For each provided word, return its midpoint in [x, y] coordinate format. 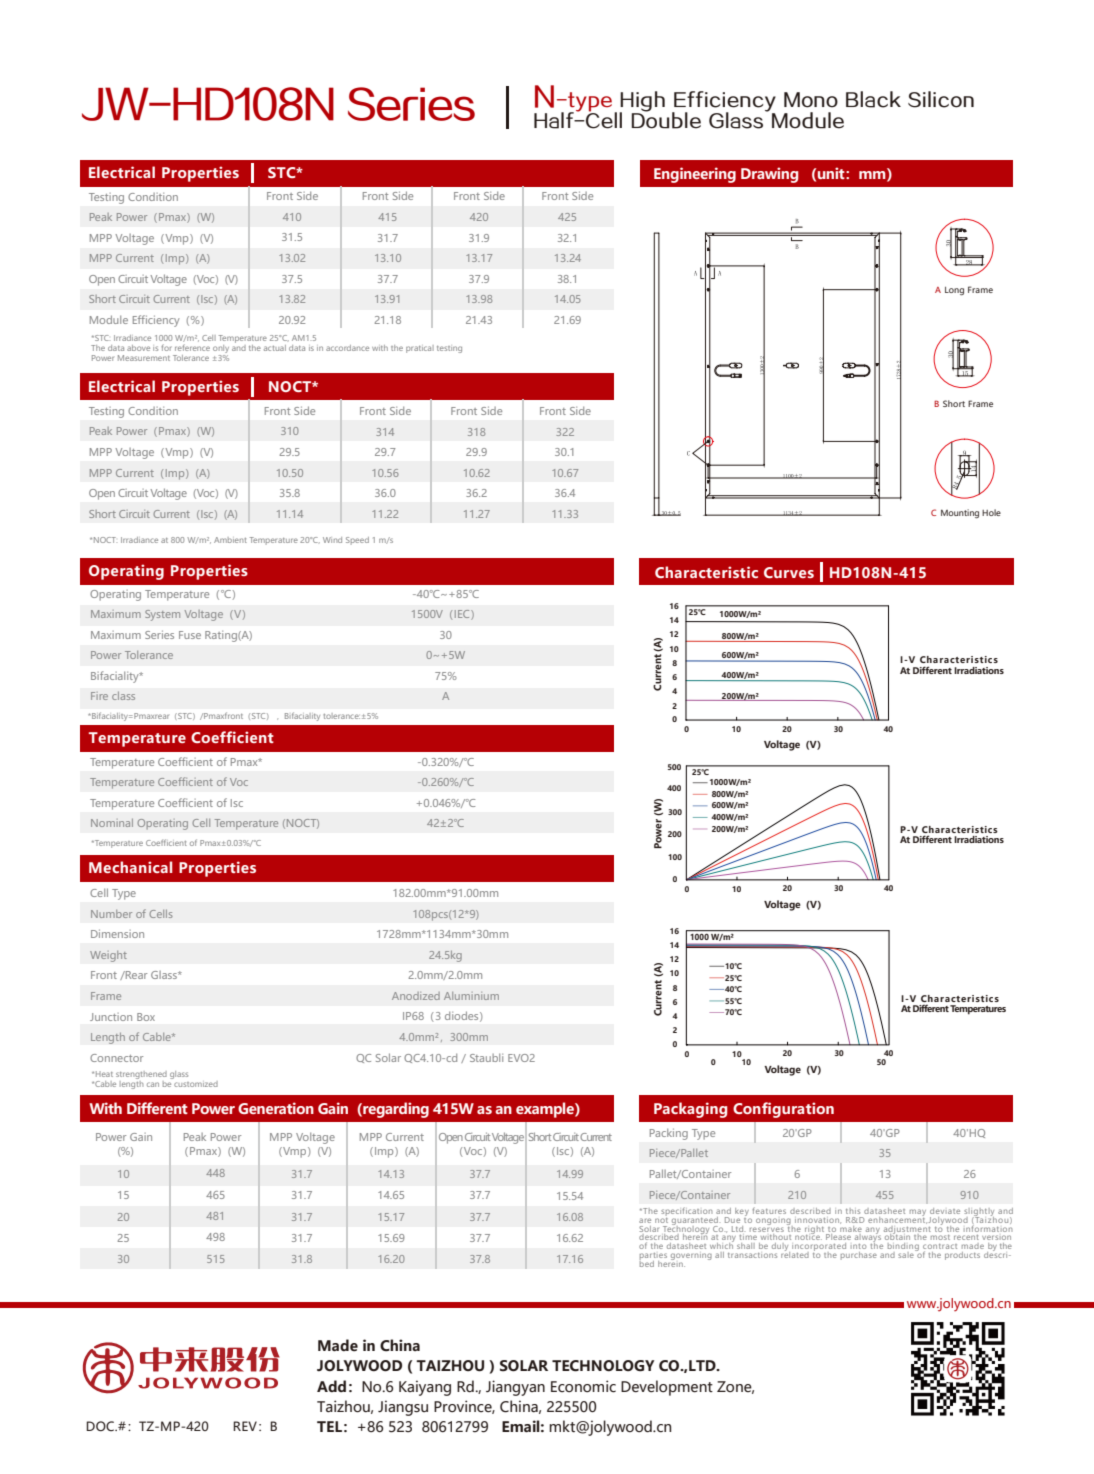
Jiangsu [403, 1408]
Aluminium [471, 996]
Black [873, 99]
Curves [789, 572]
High [642, 102]
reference [192, 347]
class [123, 696]
